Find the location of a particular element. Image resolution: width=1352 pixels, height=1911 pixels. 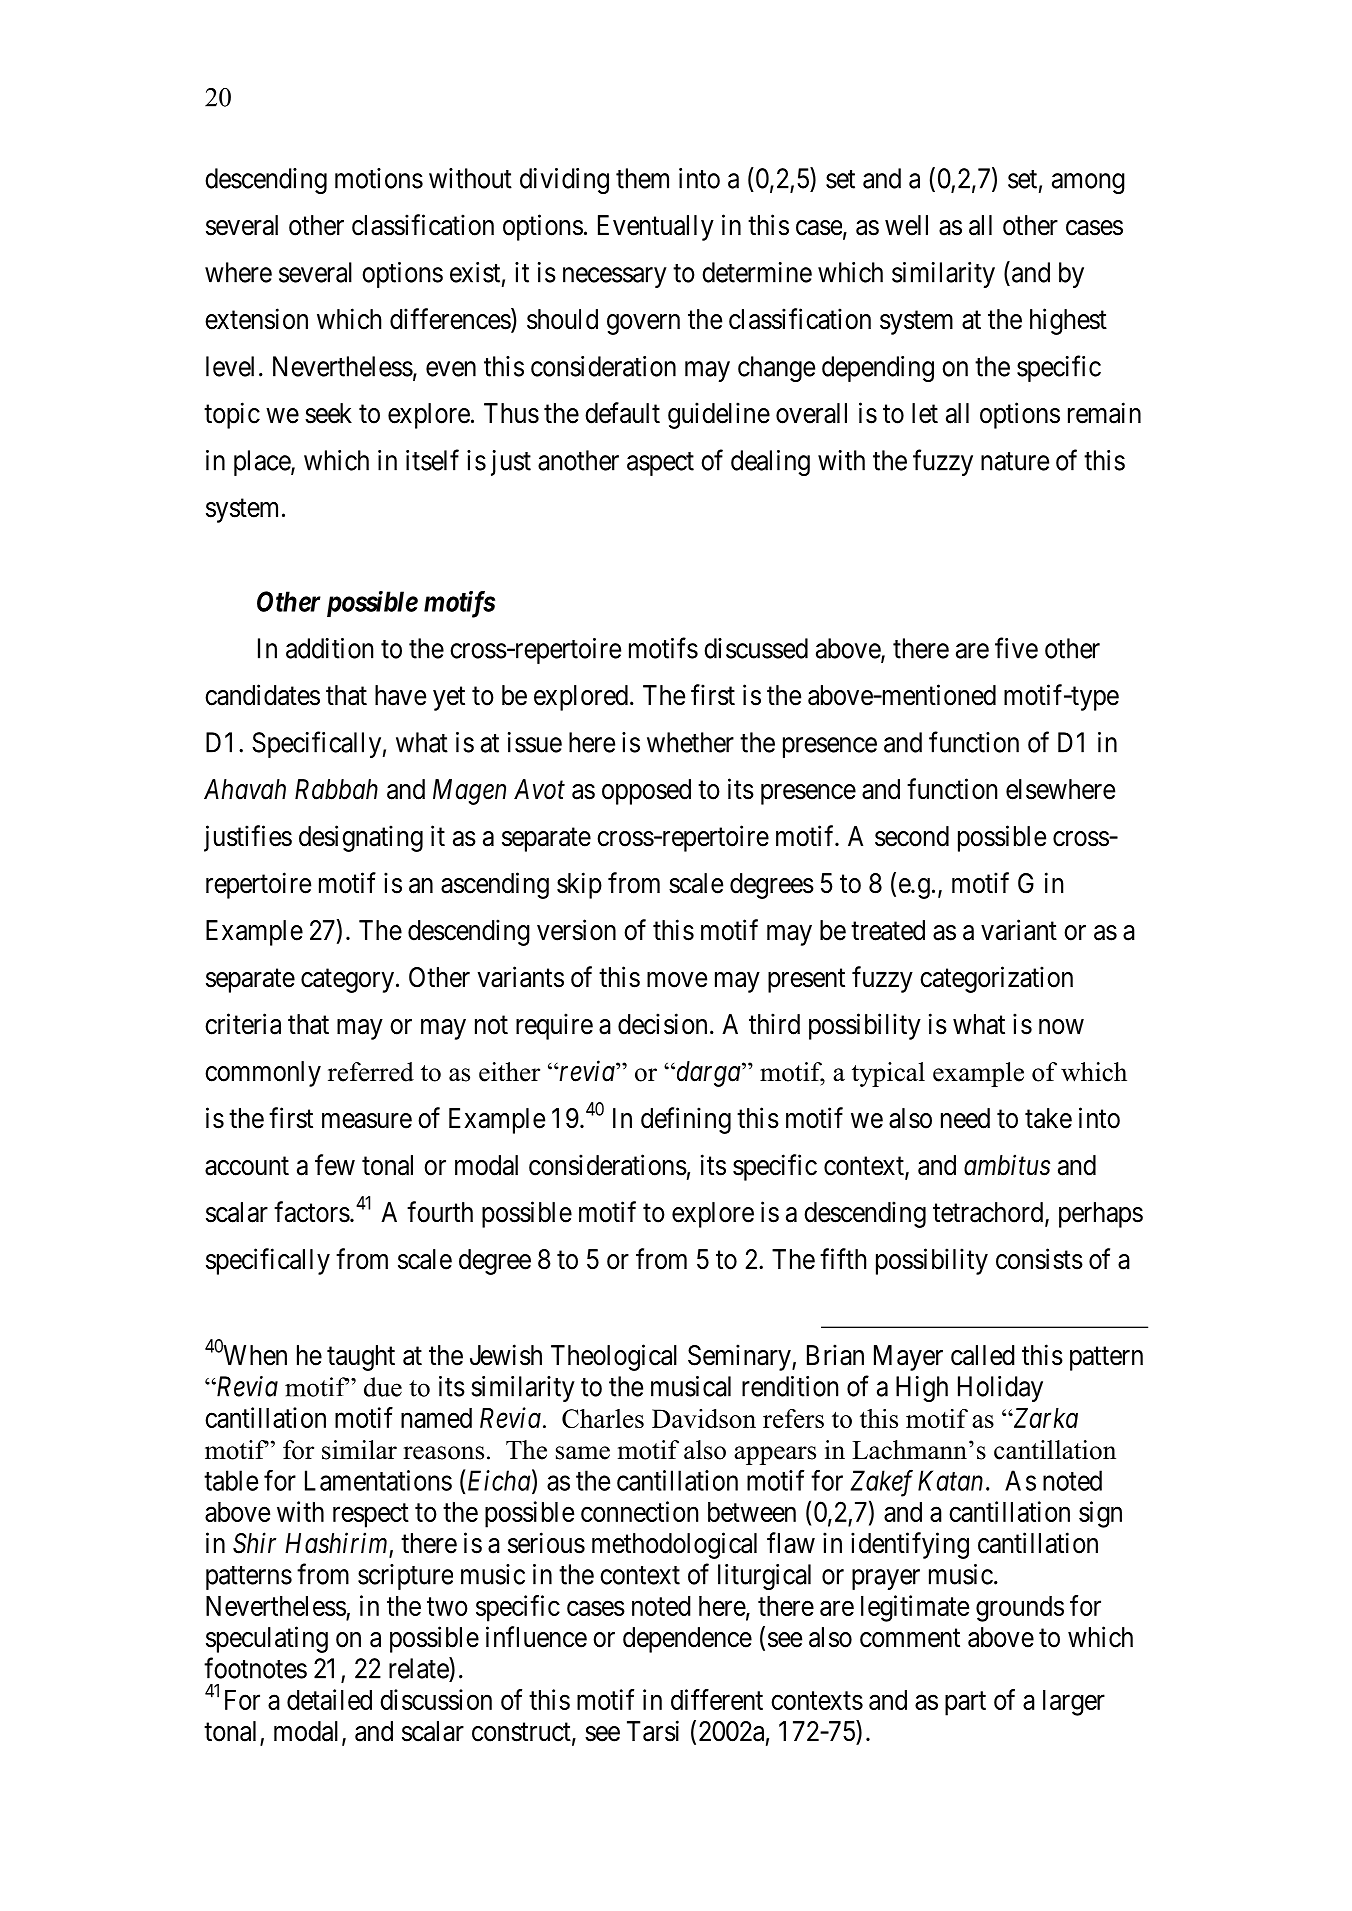

detailed is located at coordinates (329, 1699).
